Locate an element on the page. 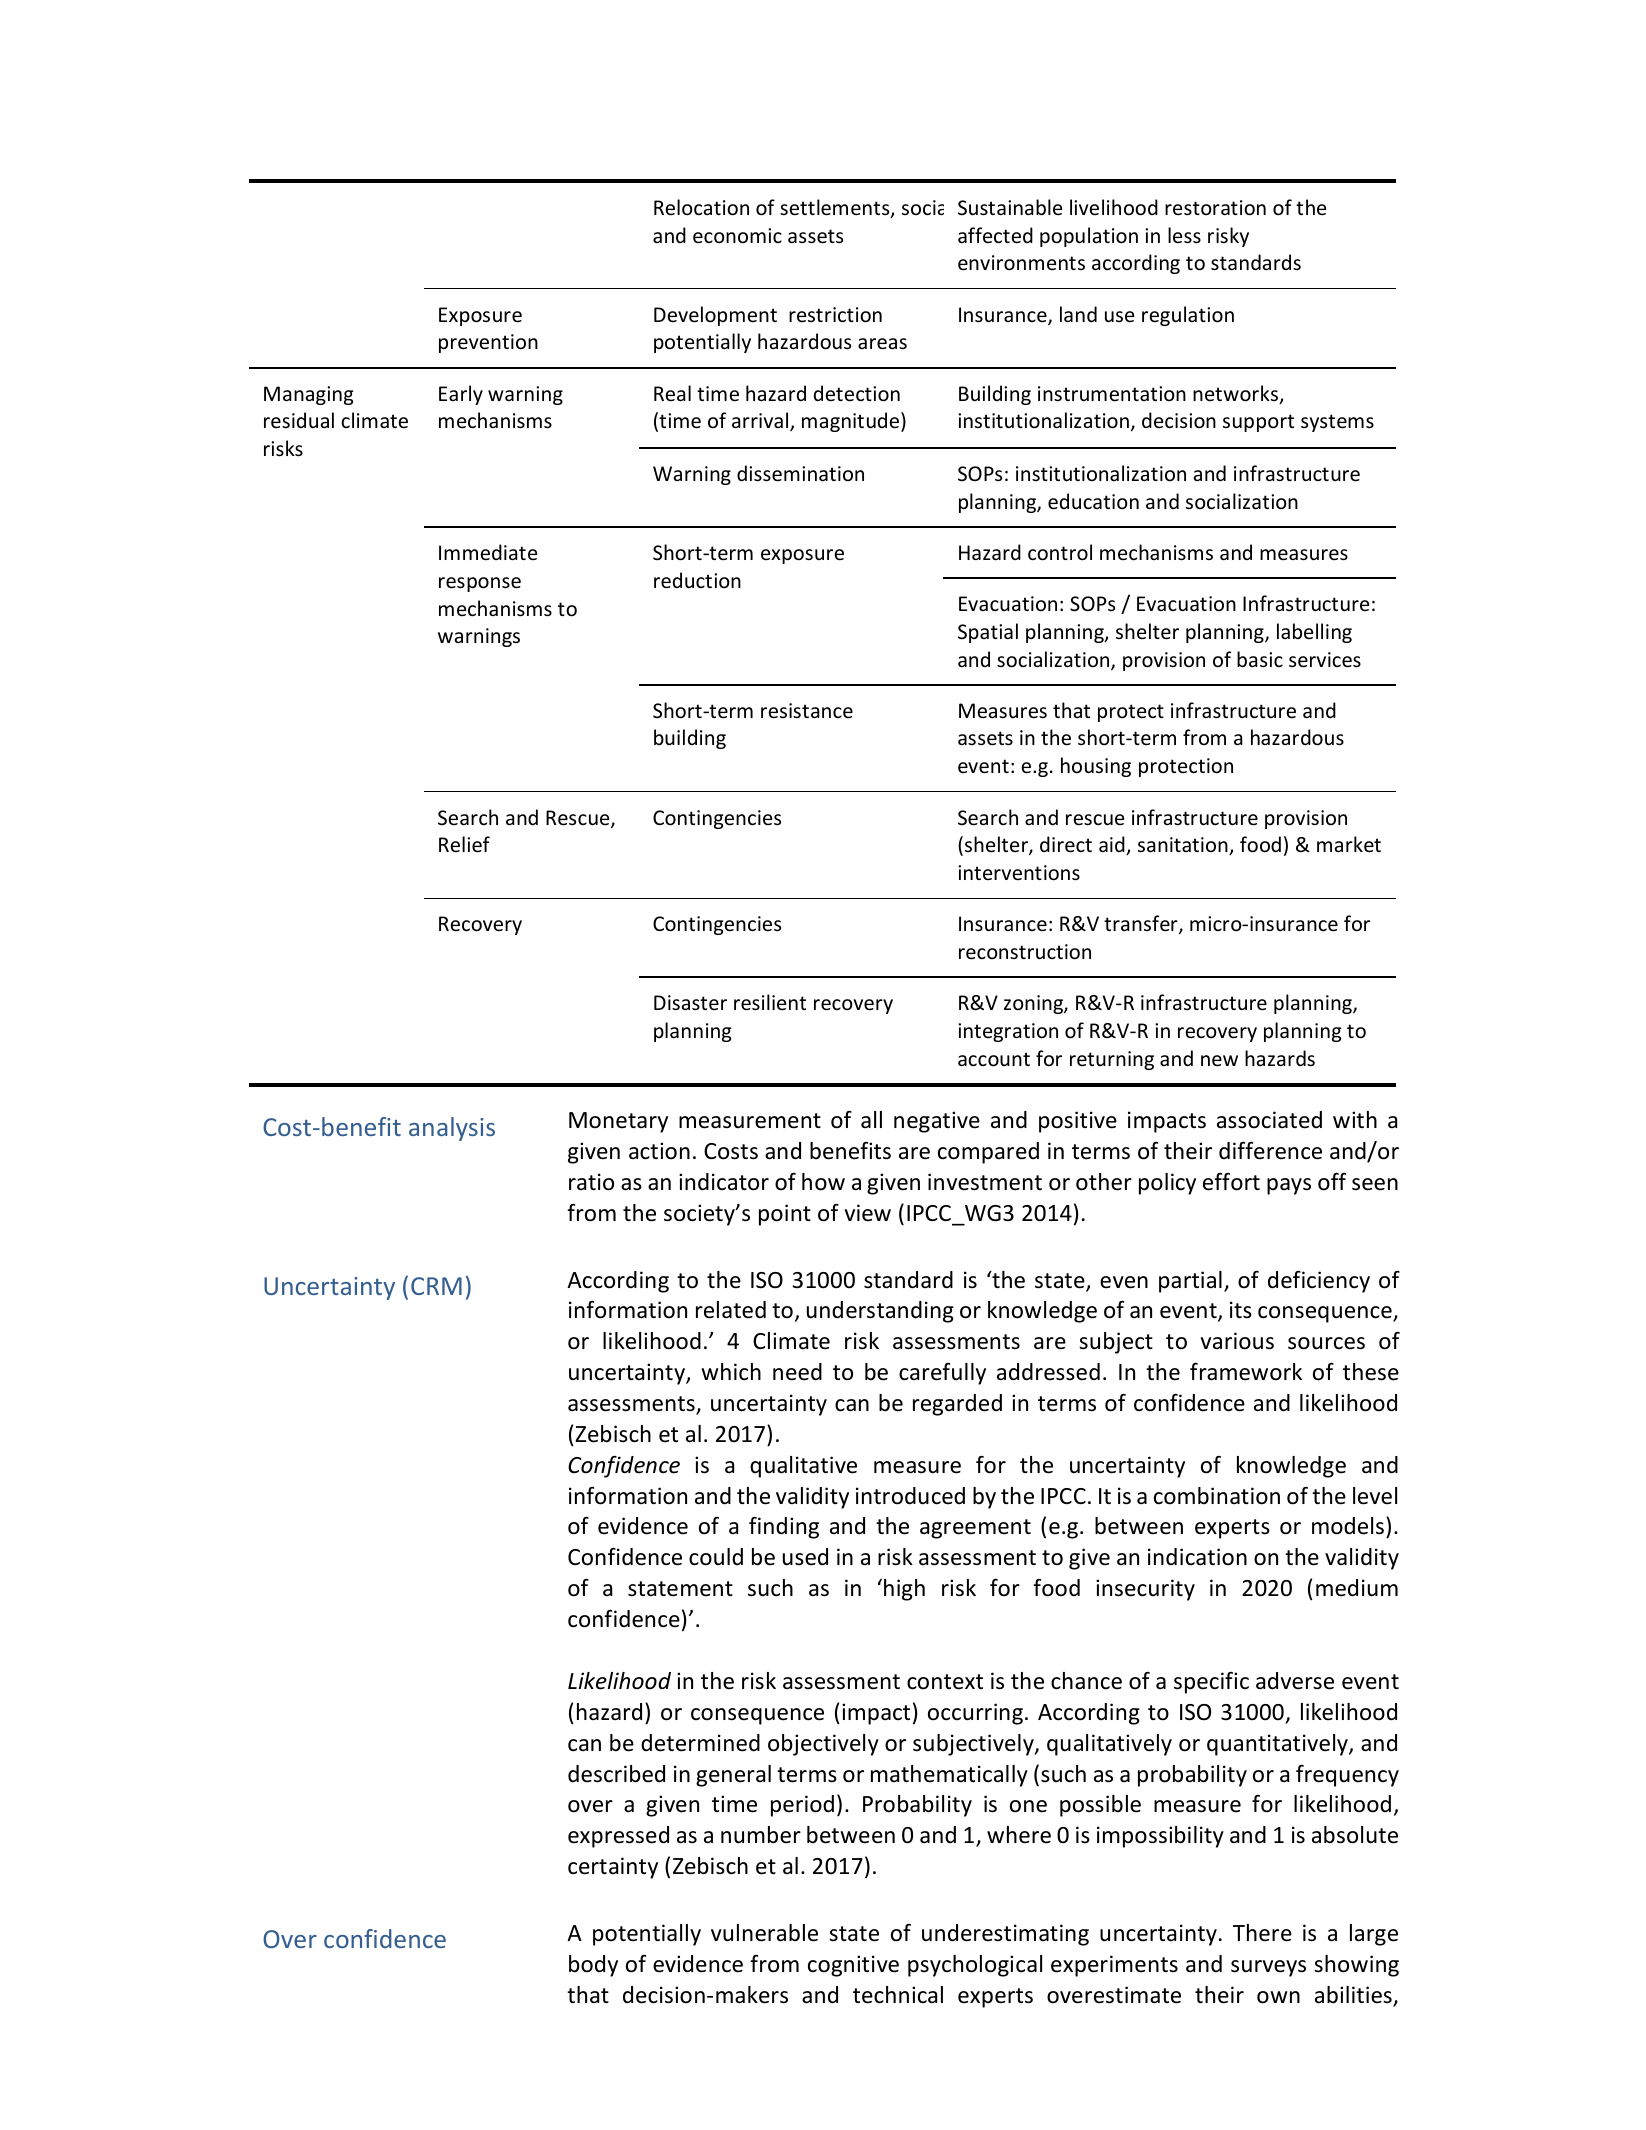  negative is located at coordinates (937, 1122).
